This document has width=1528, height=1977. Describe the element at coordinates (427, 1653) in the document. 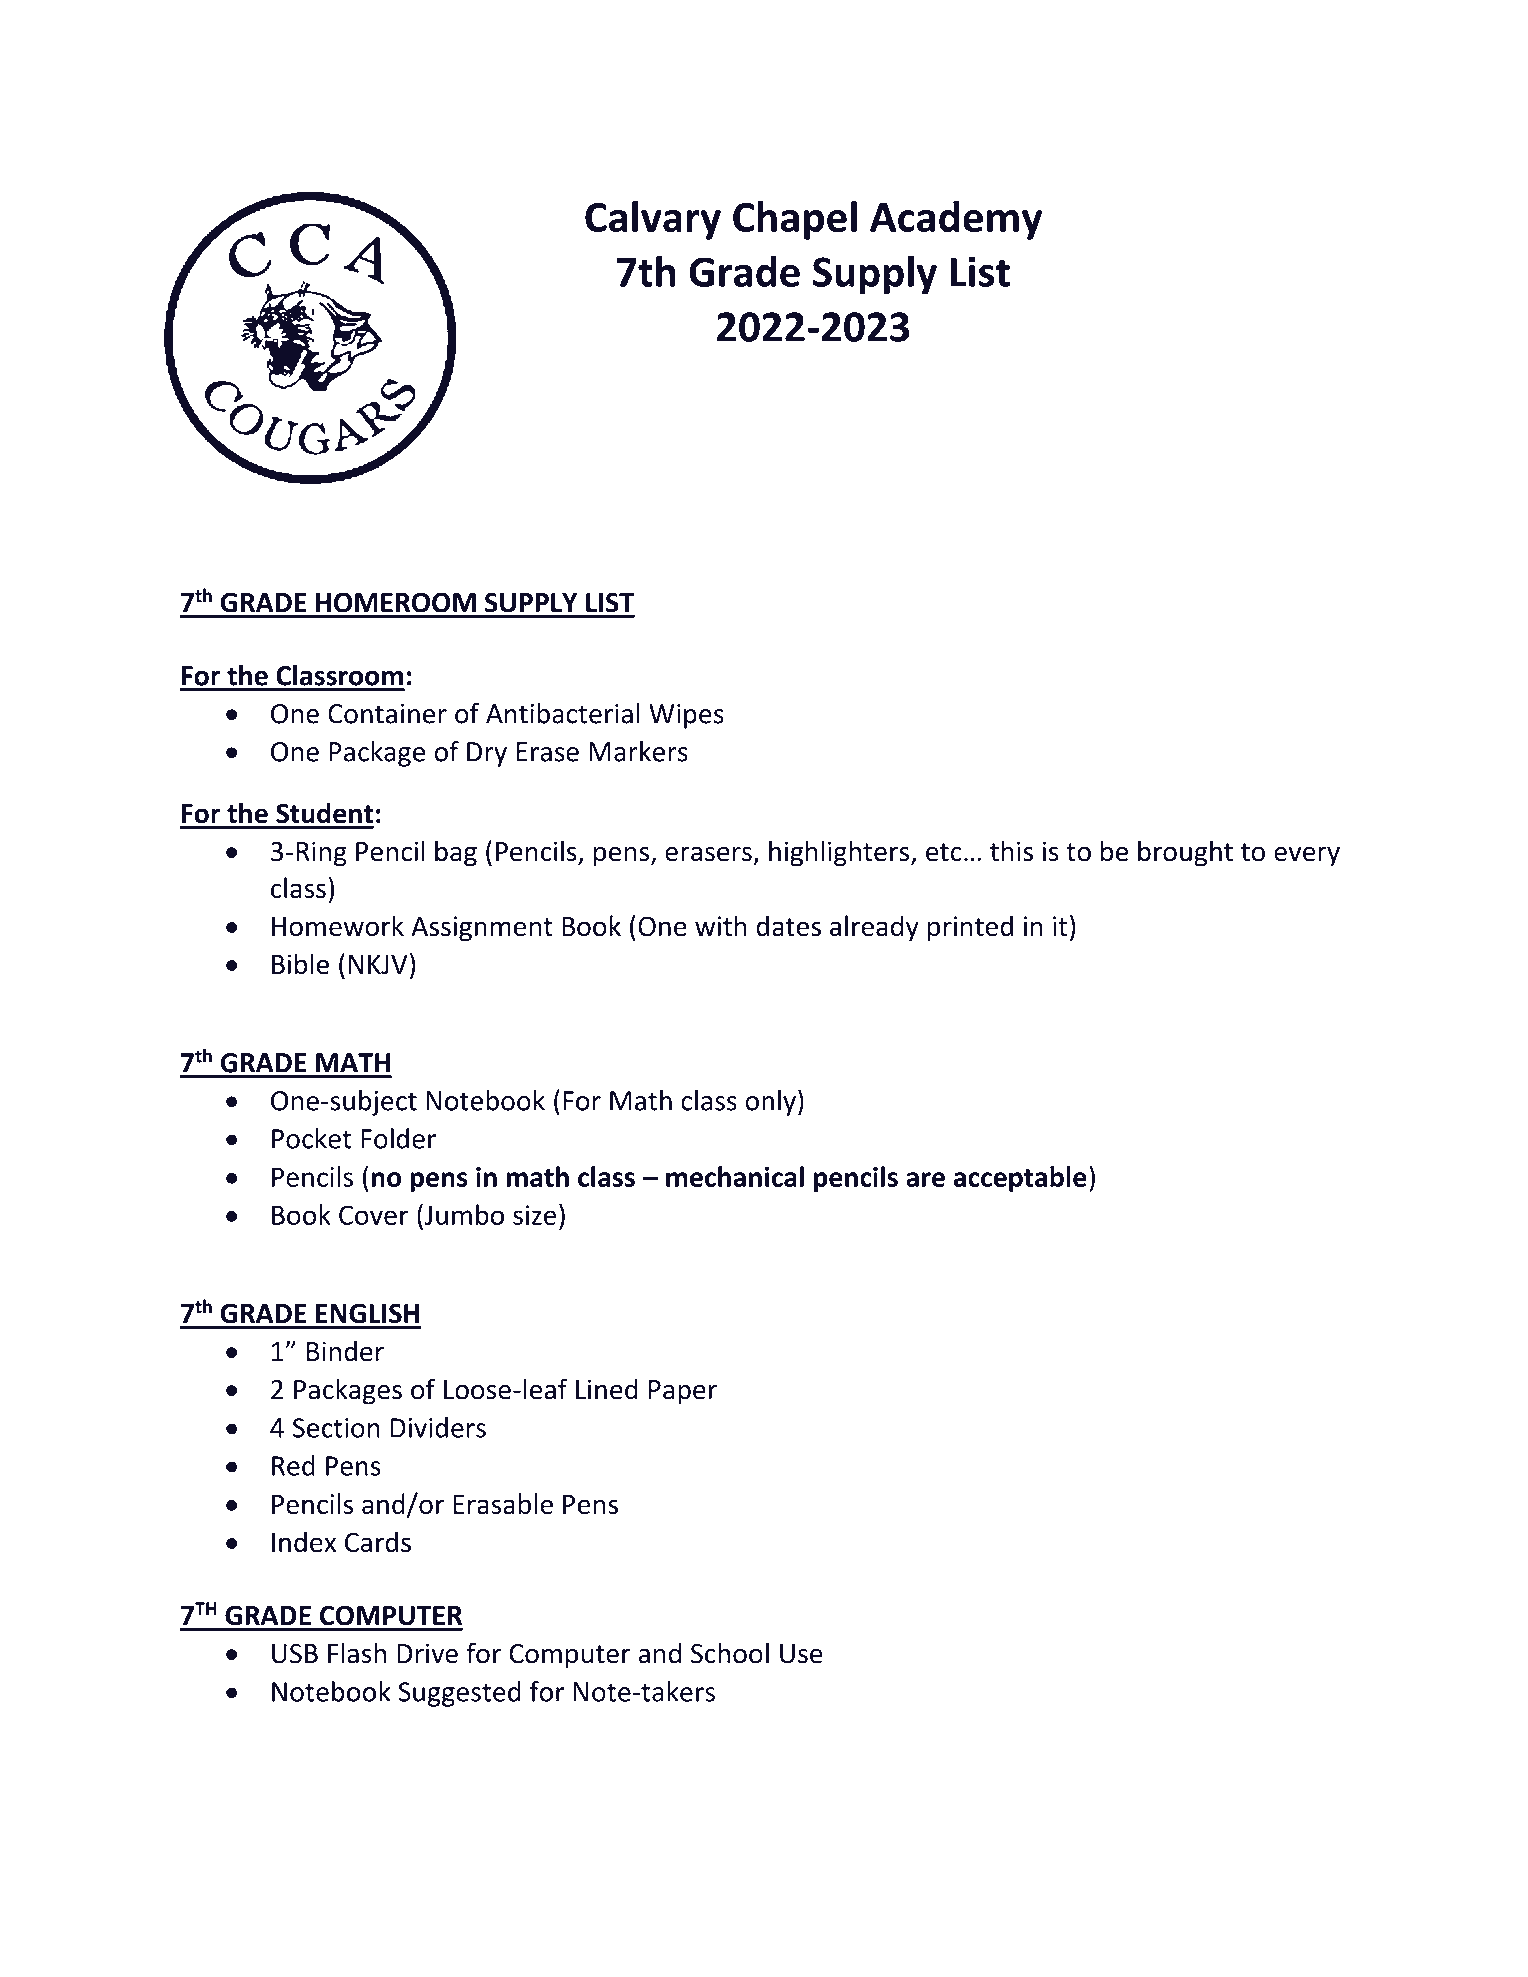

I see `Drive` at that location.
